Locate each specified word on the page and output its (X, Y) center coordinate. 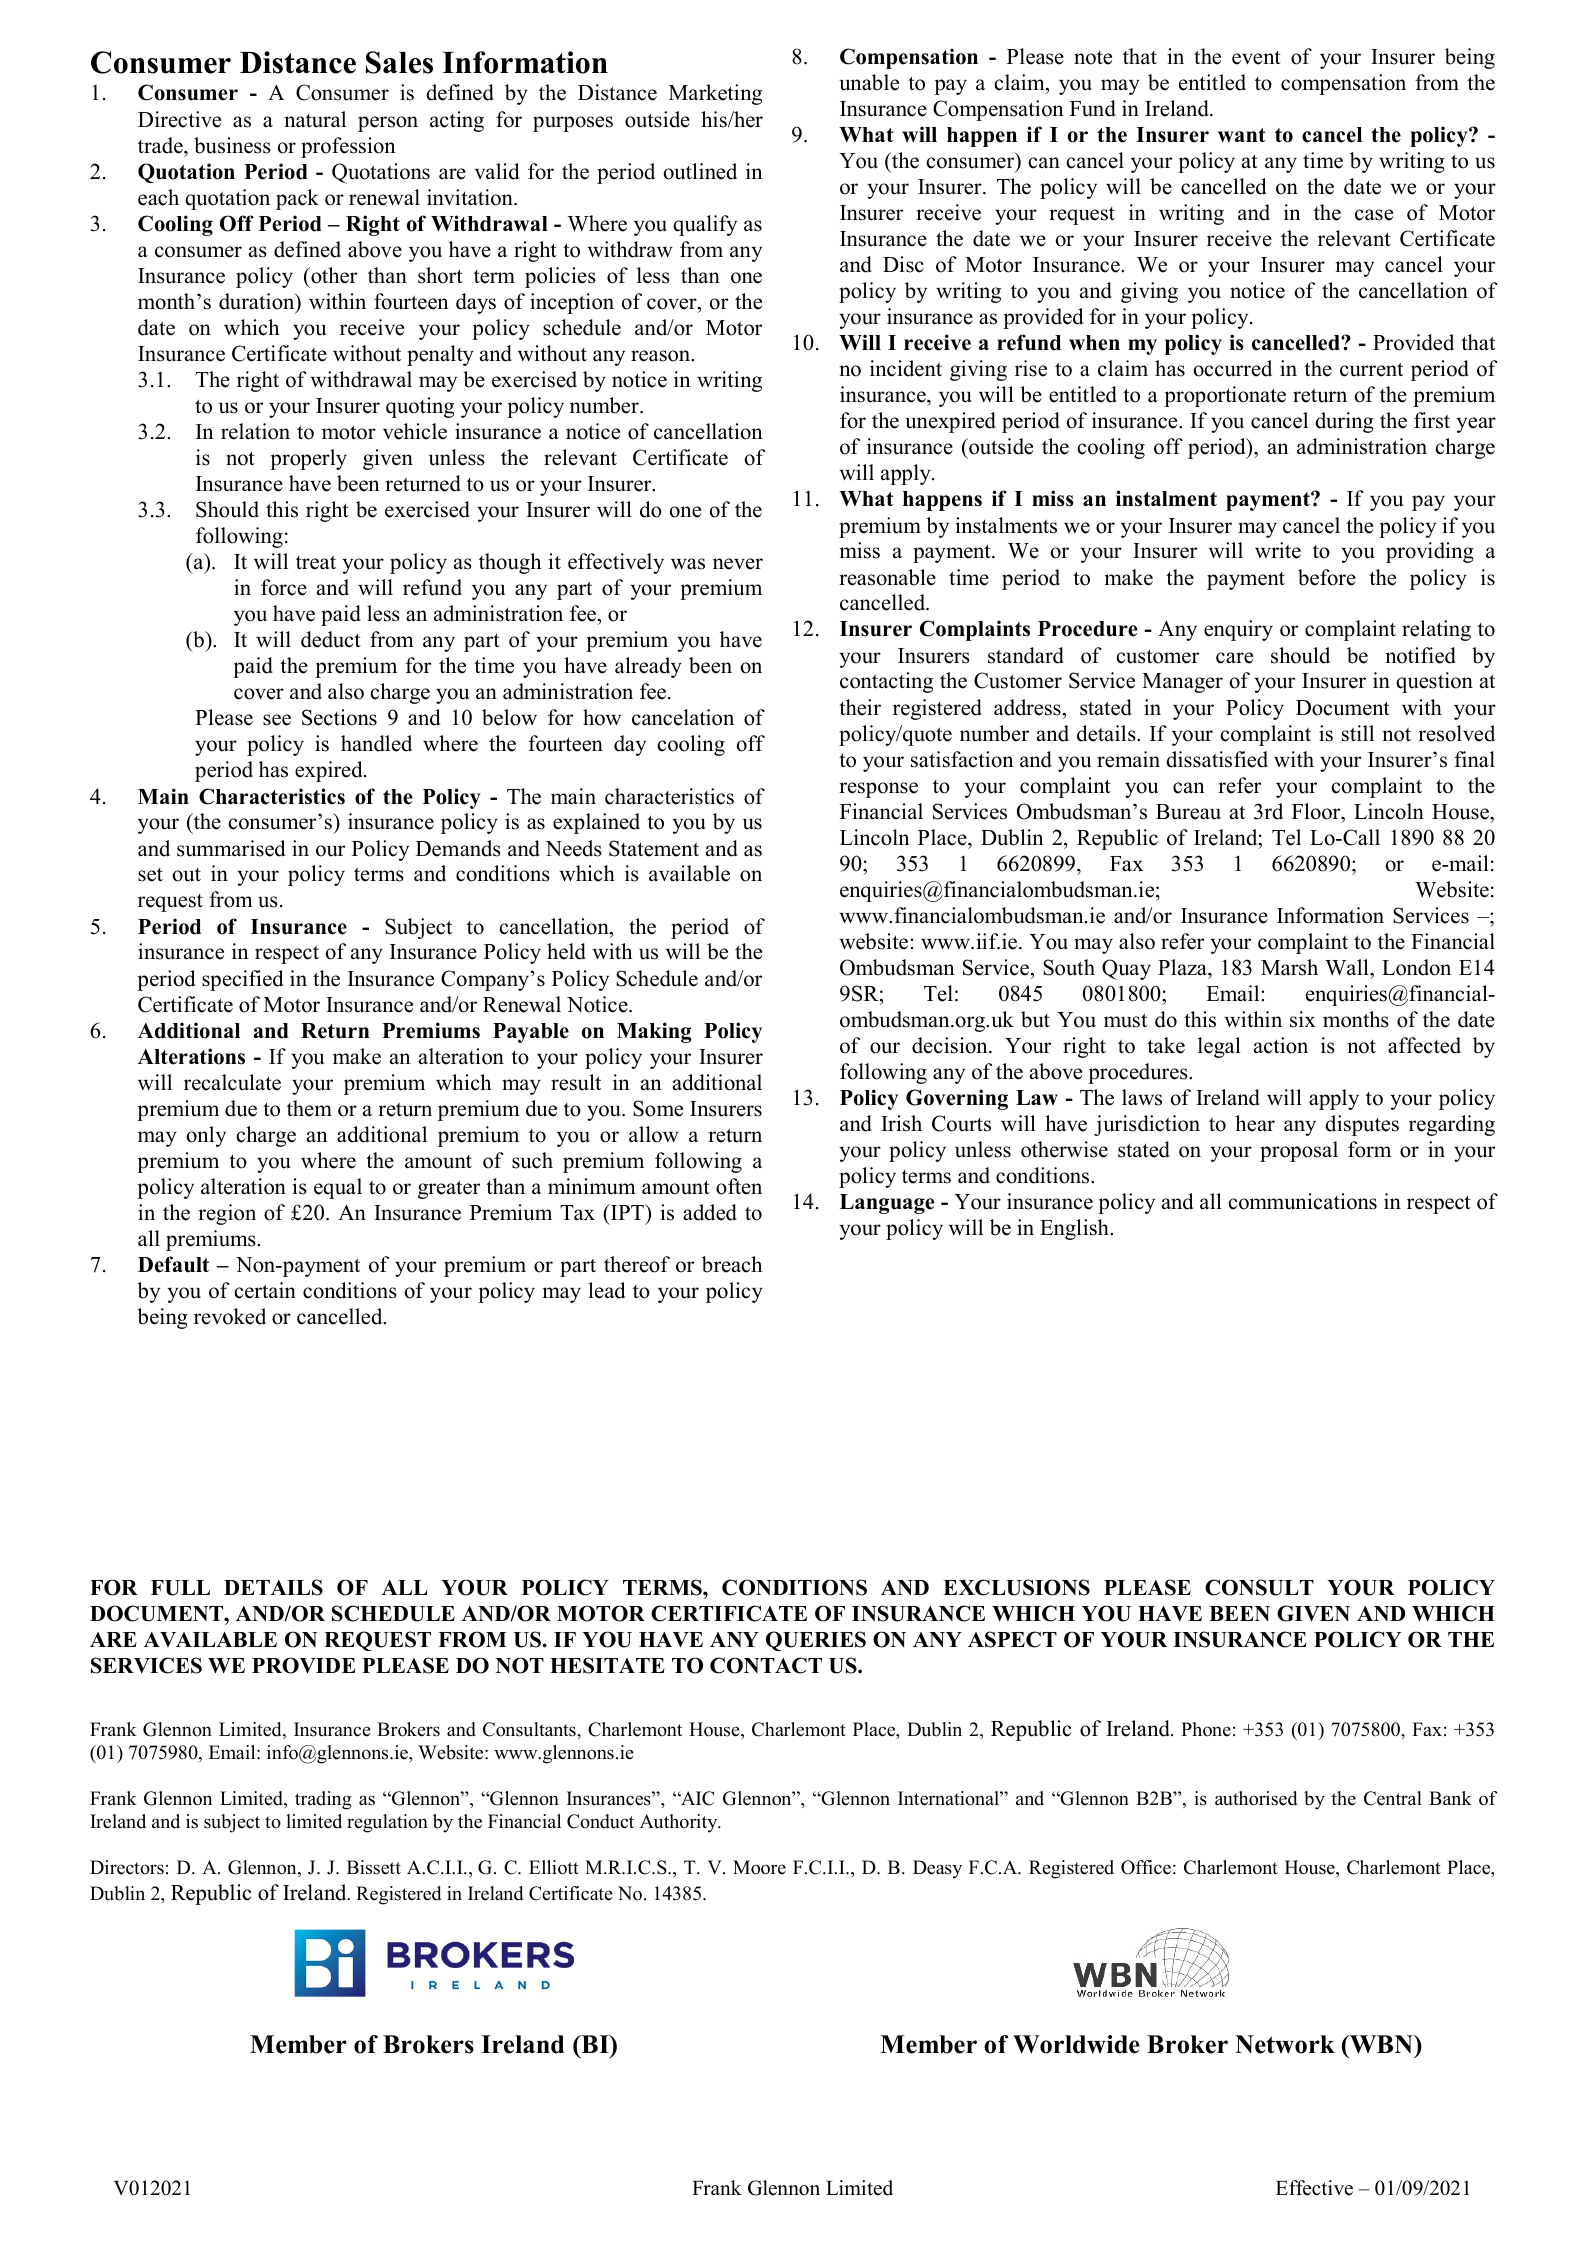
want (1242, 135)
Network (1285, 2044)
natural (315, 119)
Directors (127, 1867)
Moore (759, 1867)
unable (869, 82)
